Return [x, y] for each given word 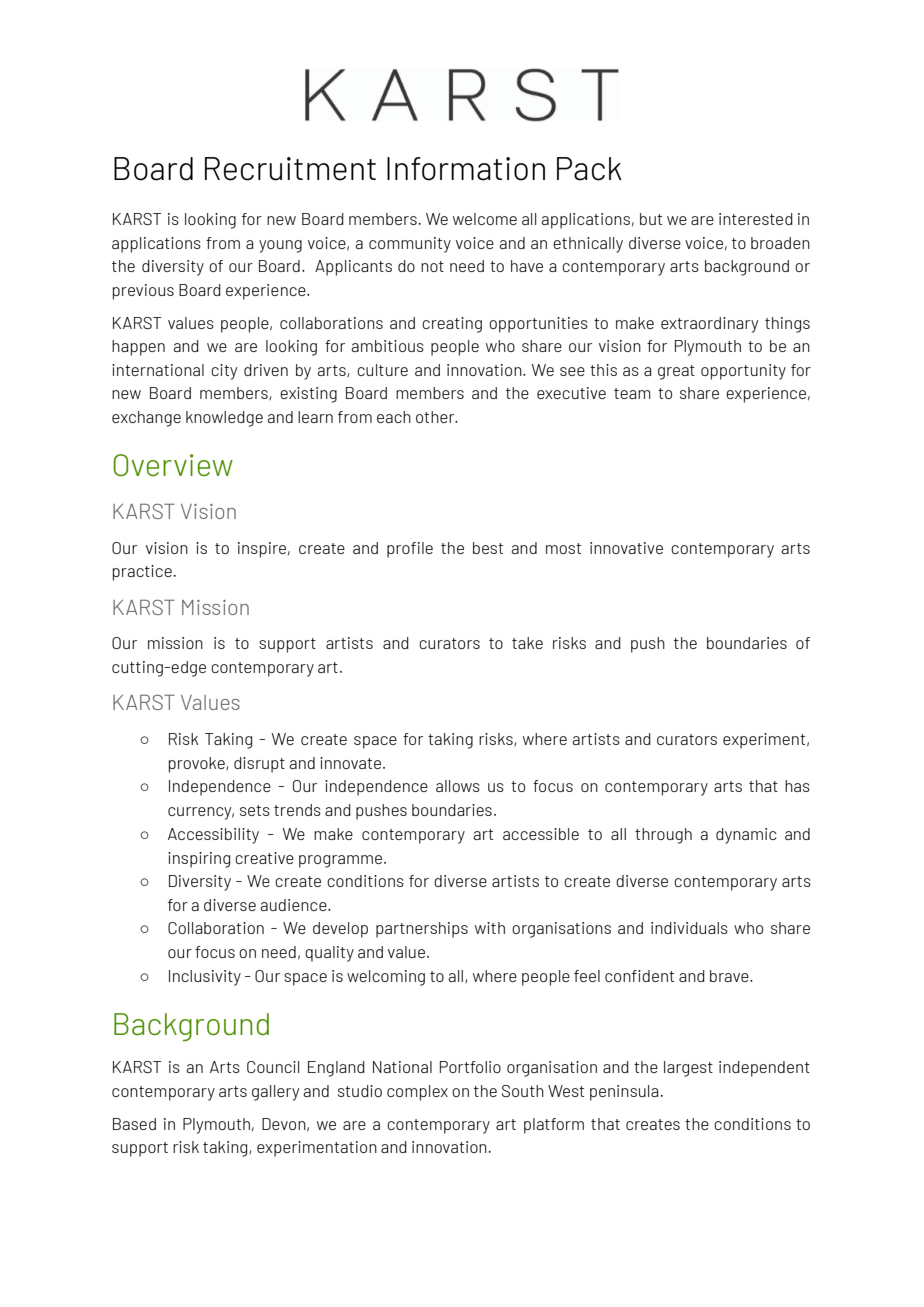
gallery [275, 1093]
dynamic [746, 836]
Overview [173, 465]
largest [688, 1069]
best [488, 548]
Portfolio [470, 1067]
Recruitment [290, 169]
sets [255, 810]
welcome [485, 219]
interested [756, 219]
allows [458, 786]
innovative [626, 548]
